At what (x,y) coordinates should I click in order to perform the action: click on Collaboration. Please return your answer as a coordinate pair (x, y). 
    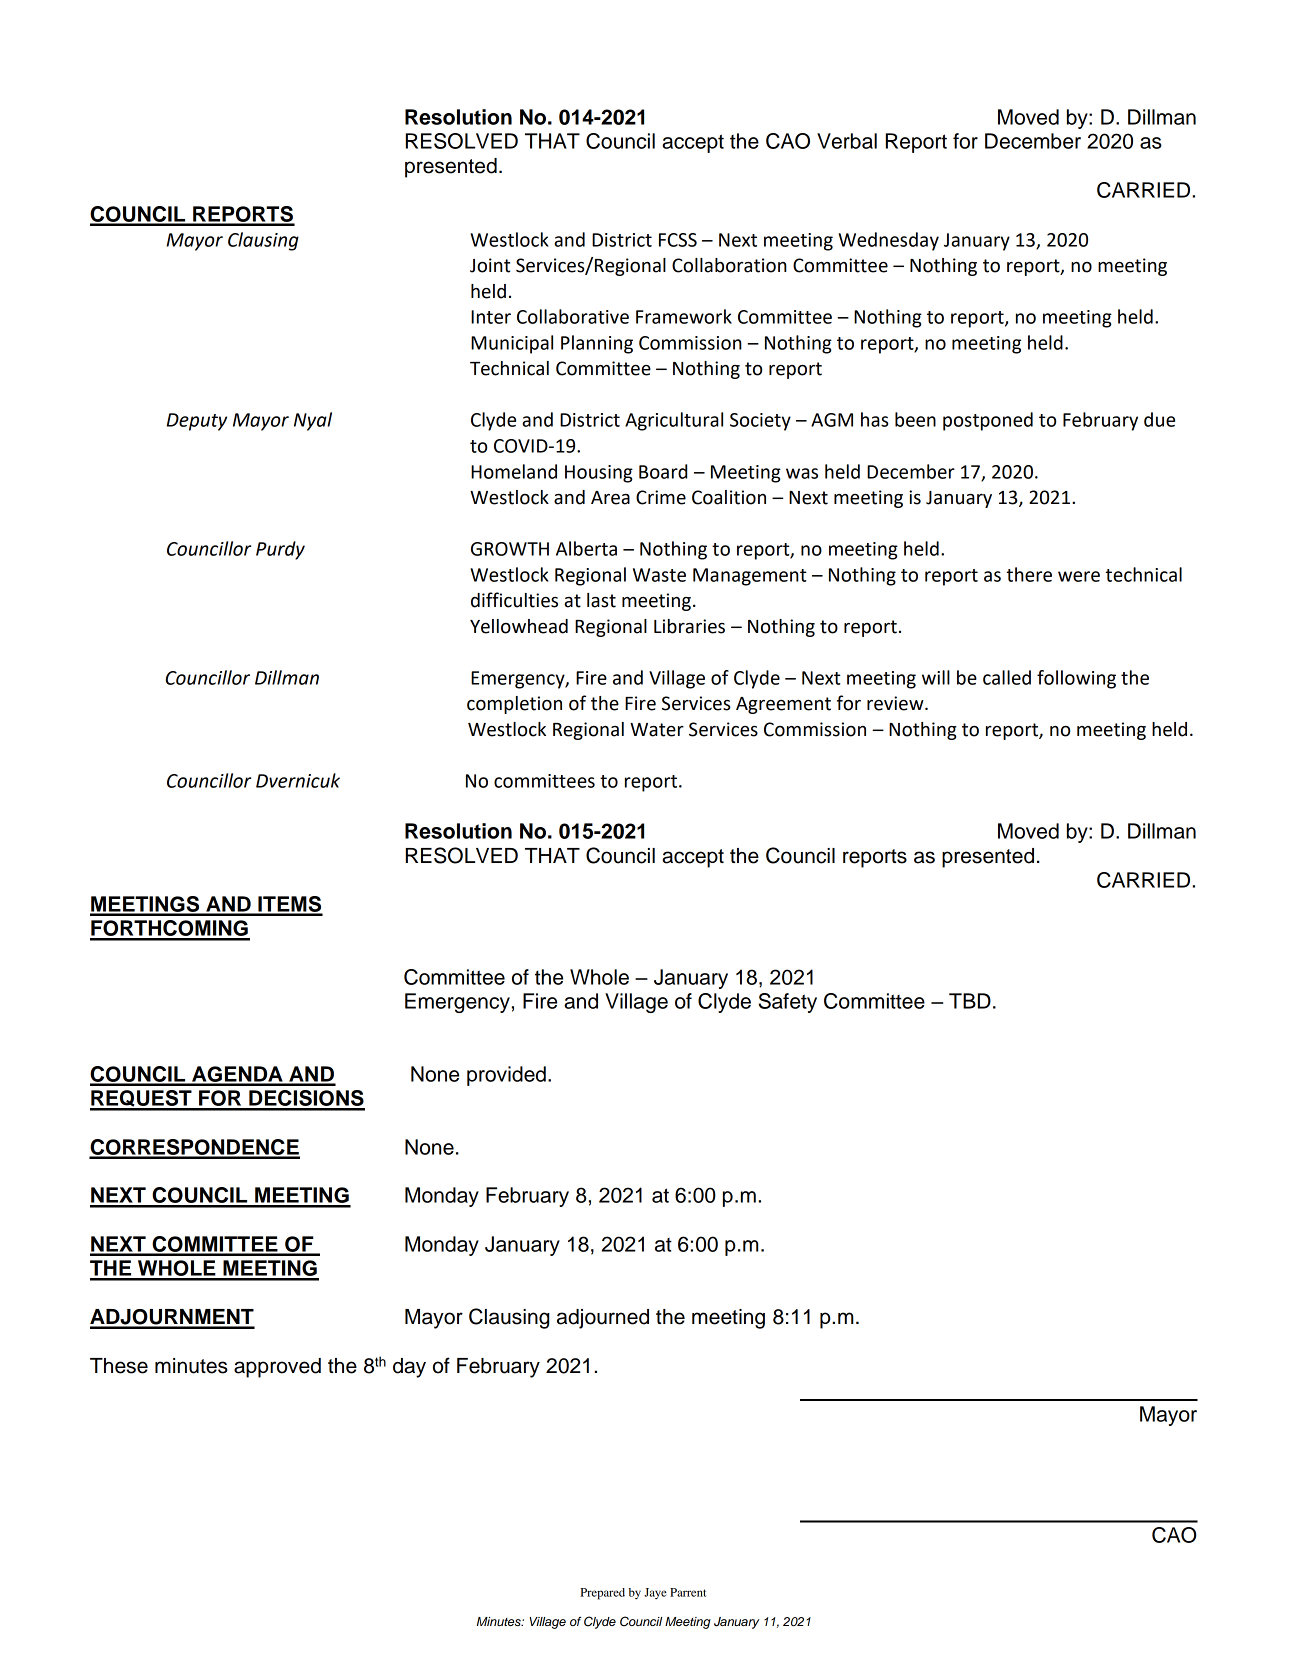
    Looking at the image, I should click on (729, 265).
